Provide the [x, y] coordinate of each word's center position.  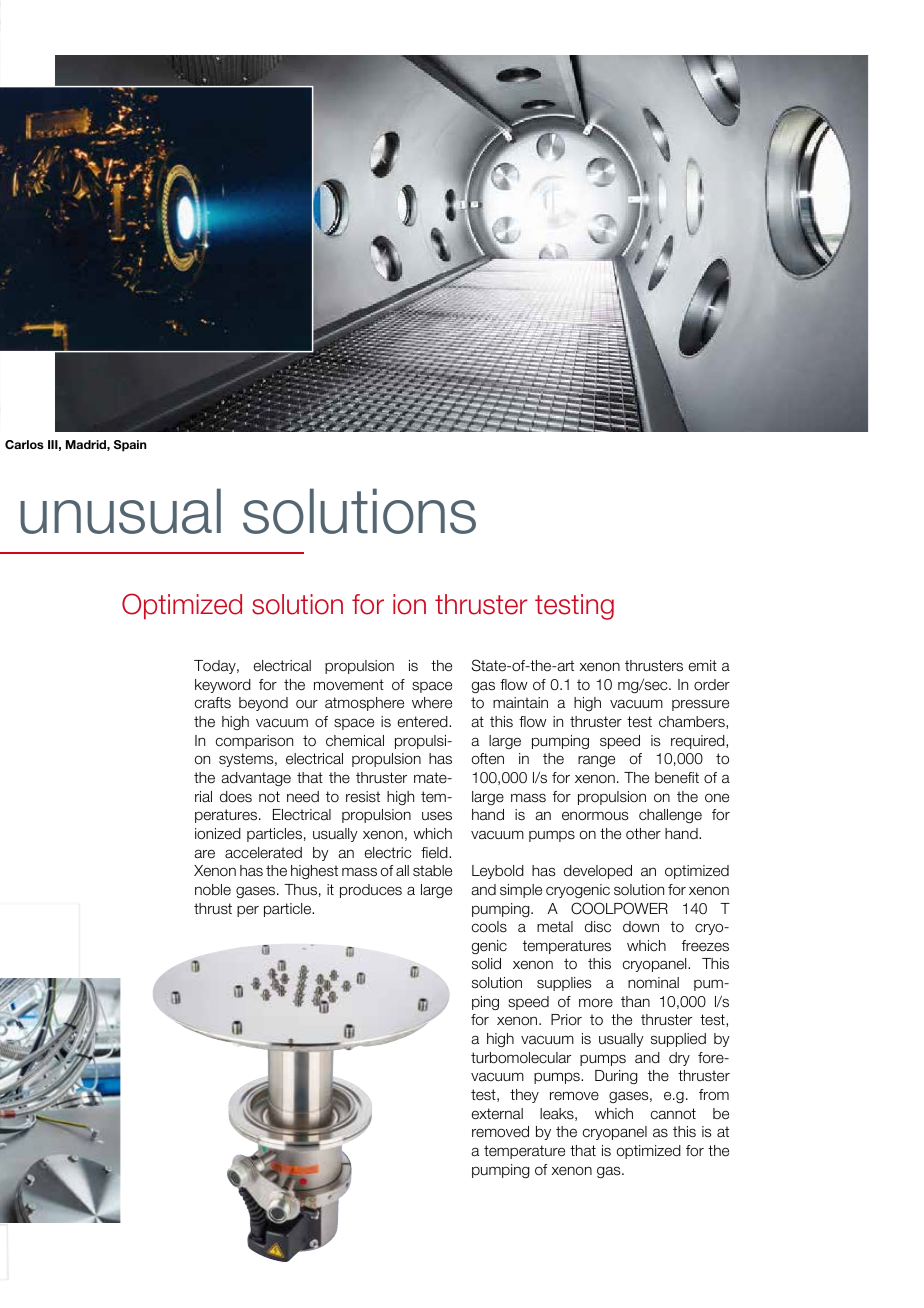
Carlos [24, 444]
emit [703, 666]
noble [213, 890]
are [204, 854]
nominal [653, 983]
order [712, 685]
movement [349, 685]
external [497, 1114]
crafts [213, 703]
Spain [130, 446]
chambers [693, 722]
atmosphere [364, 704]
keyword [223, 686]
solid [486, 963]
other [643, 834]
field [435, 853]
